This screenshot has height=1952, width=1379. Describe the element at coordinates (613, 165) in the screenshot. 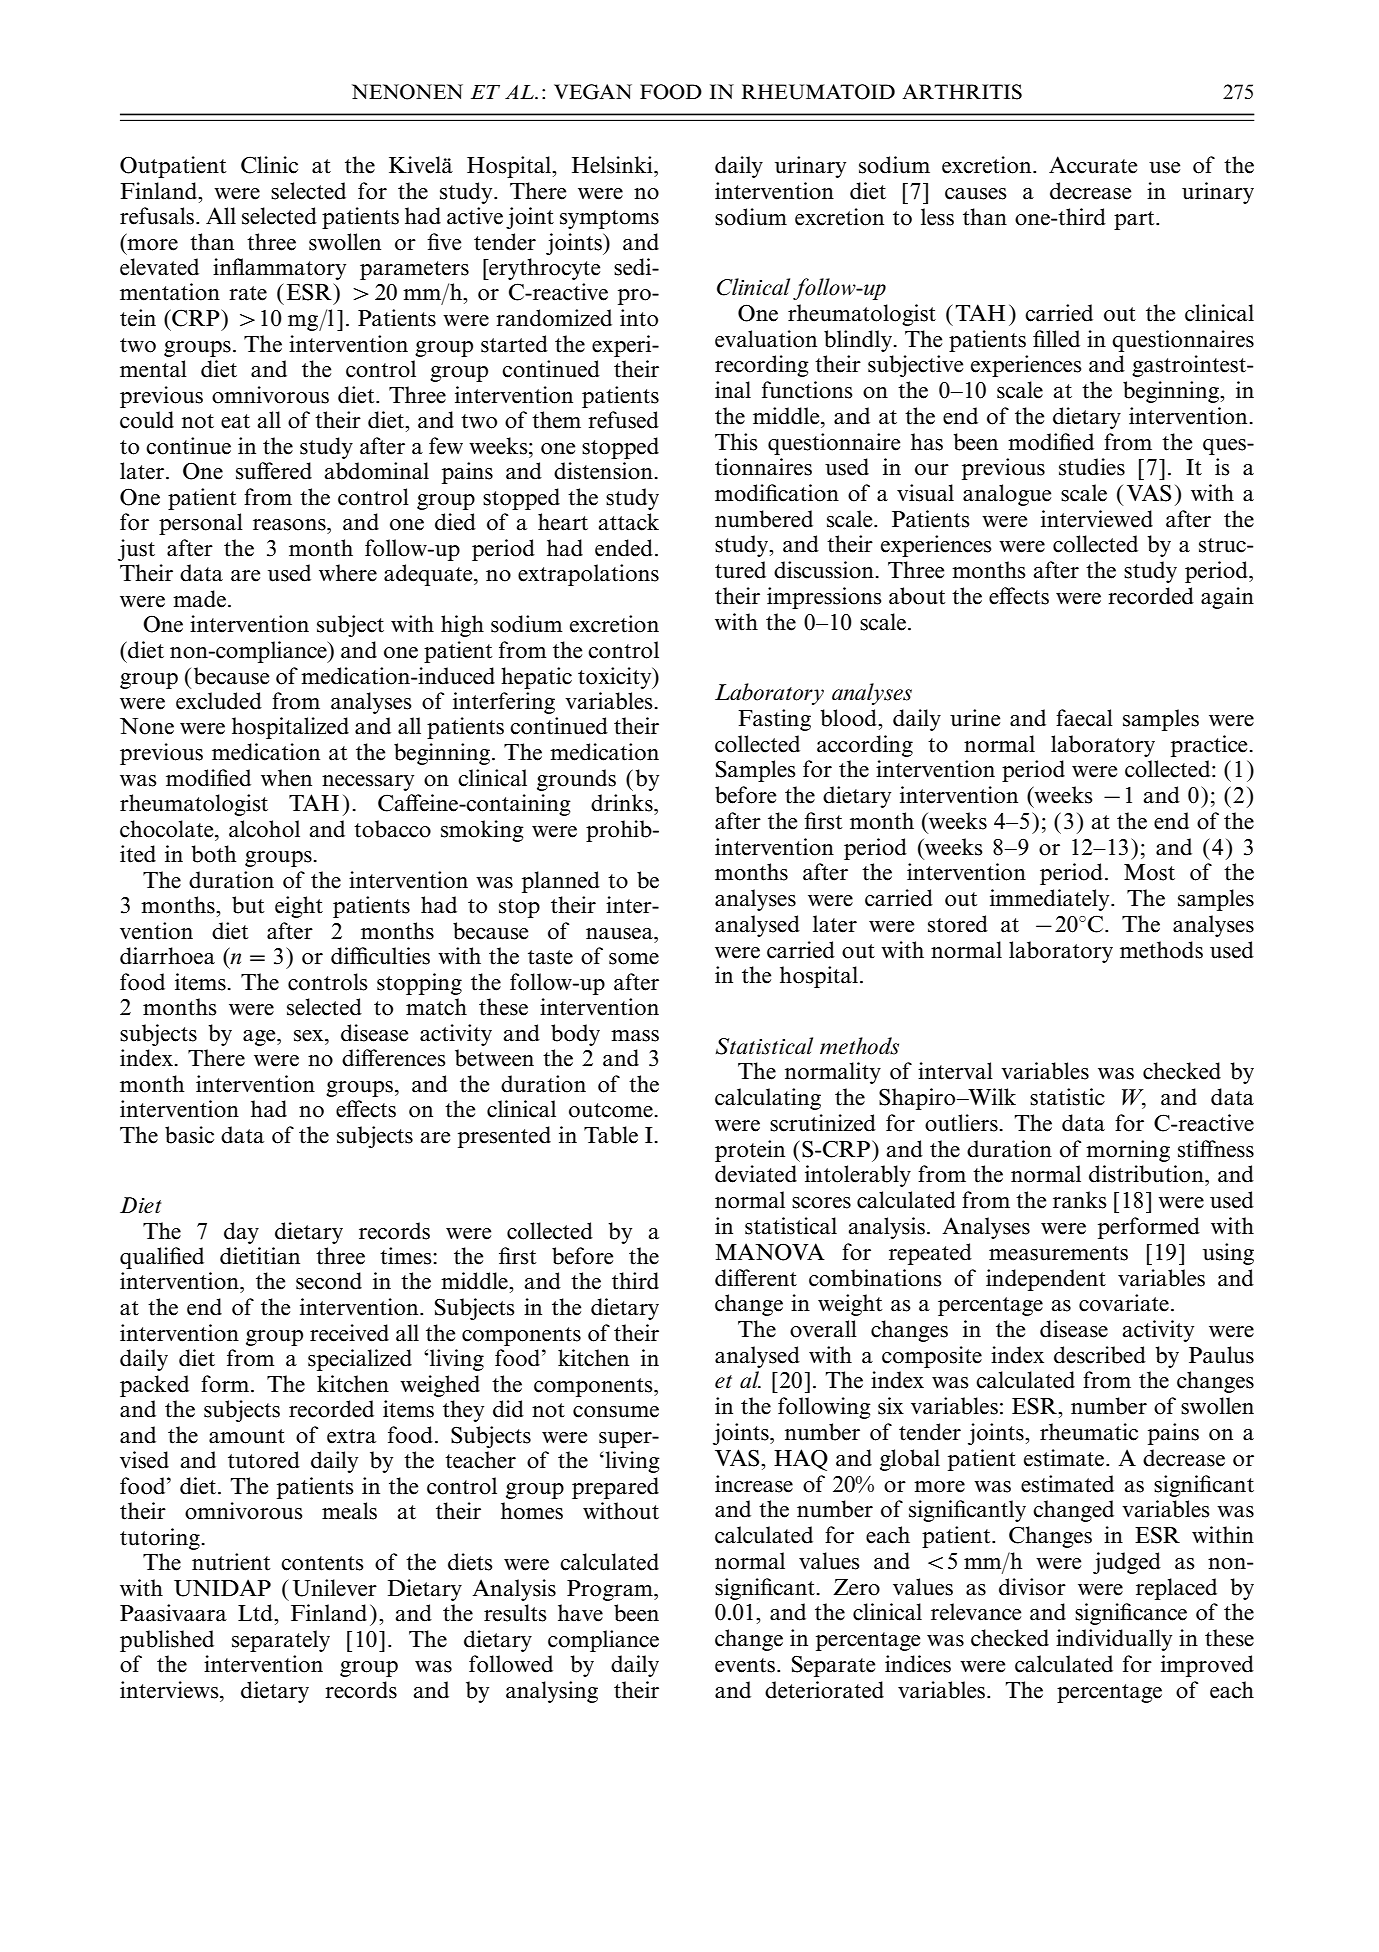

I see `Helsinki` at that location.
